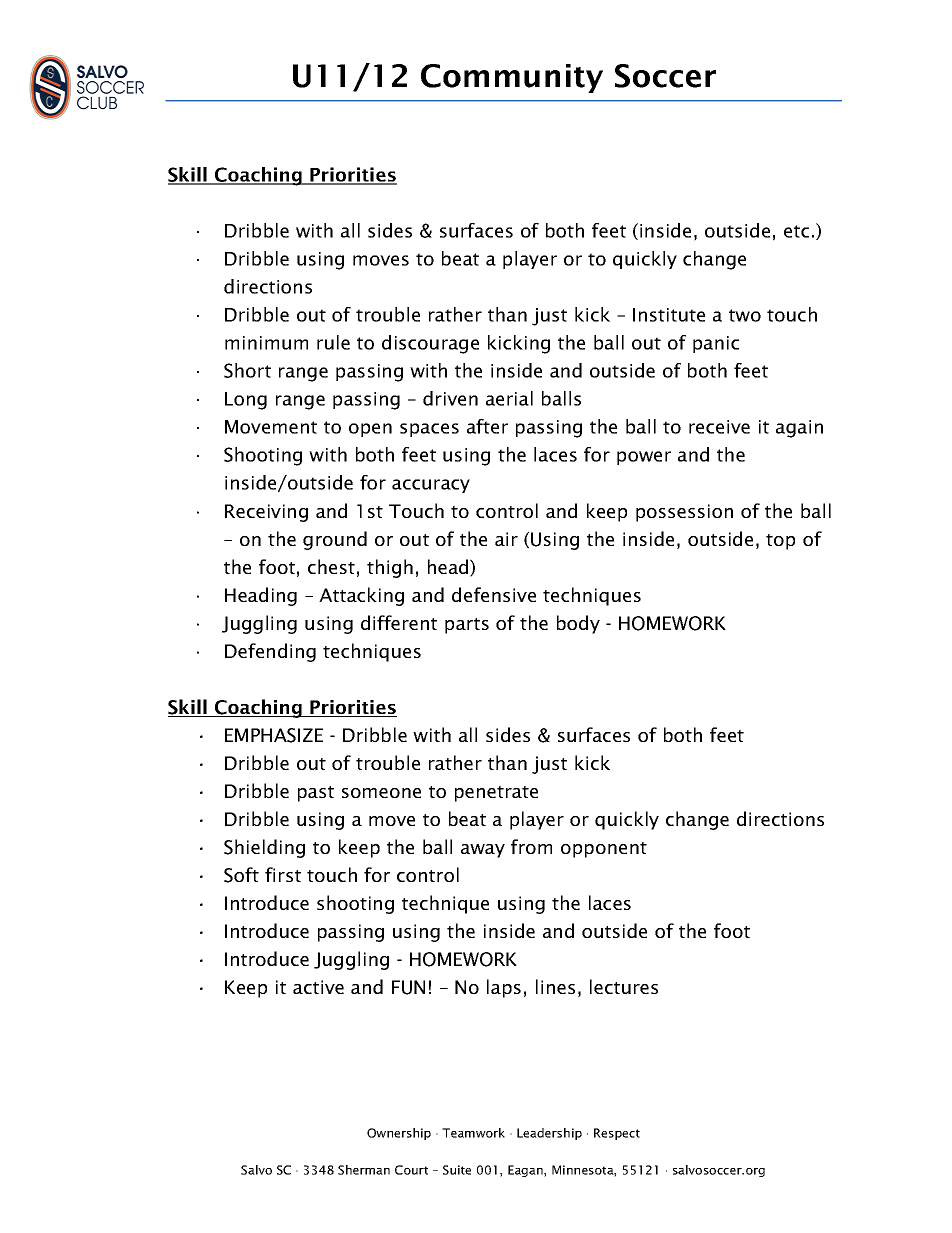 Image resolution: width=952 pixels, height=1233 pixels. Describe the element at coordinates (430, 344) in the document. I see `discourage` at that location.
